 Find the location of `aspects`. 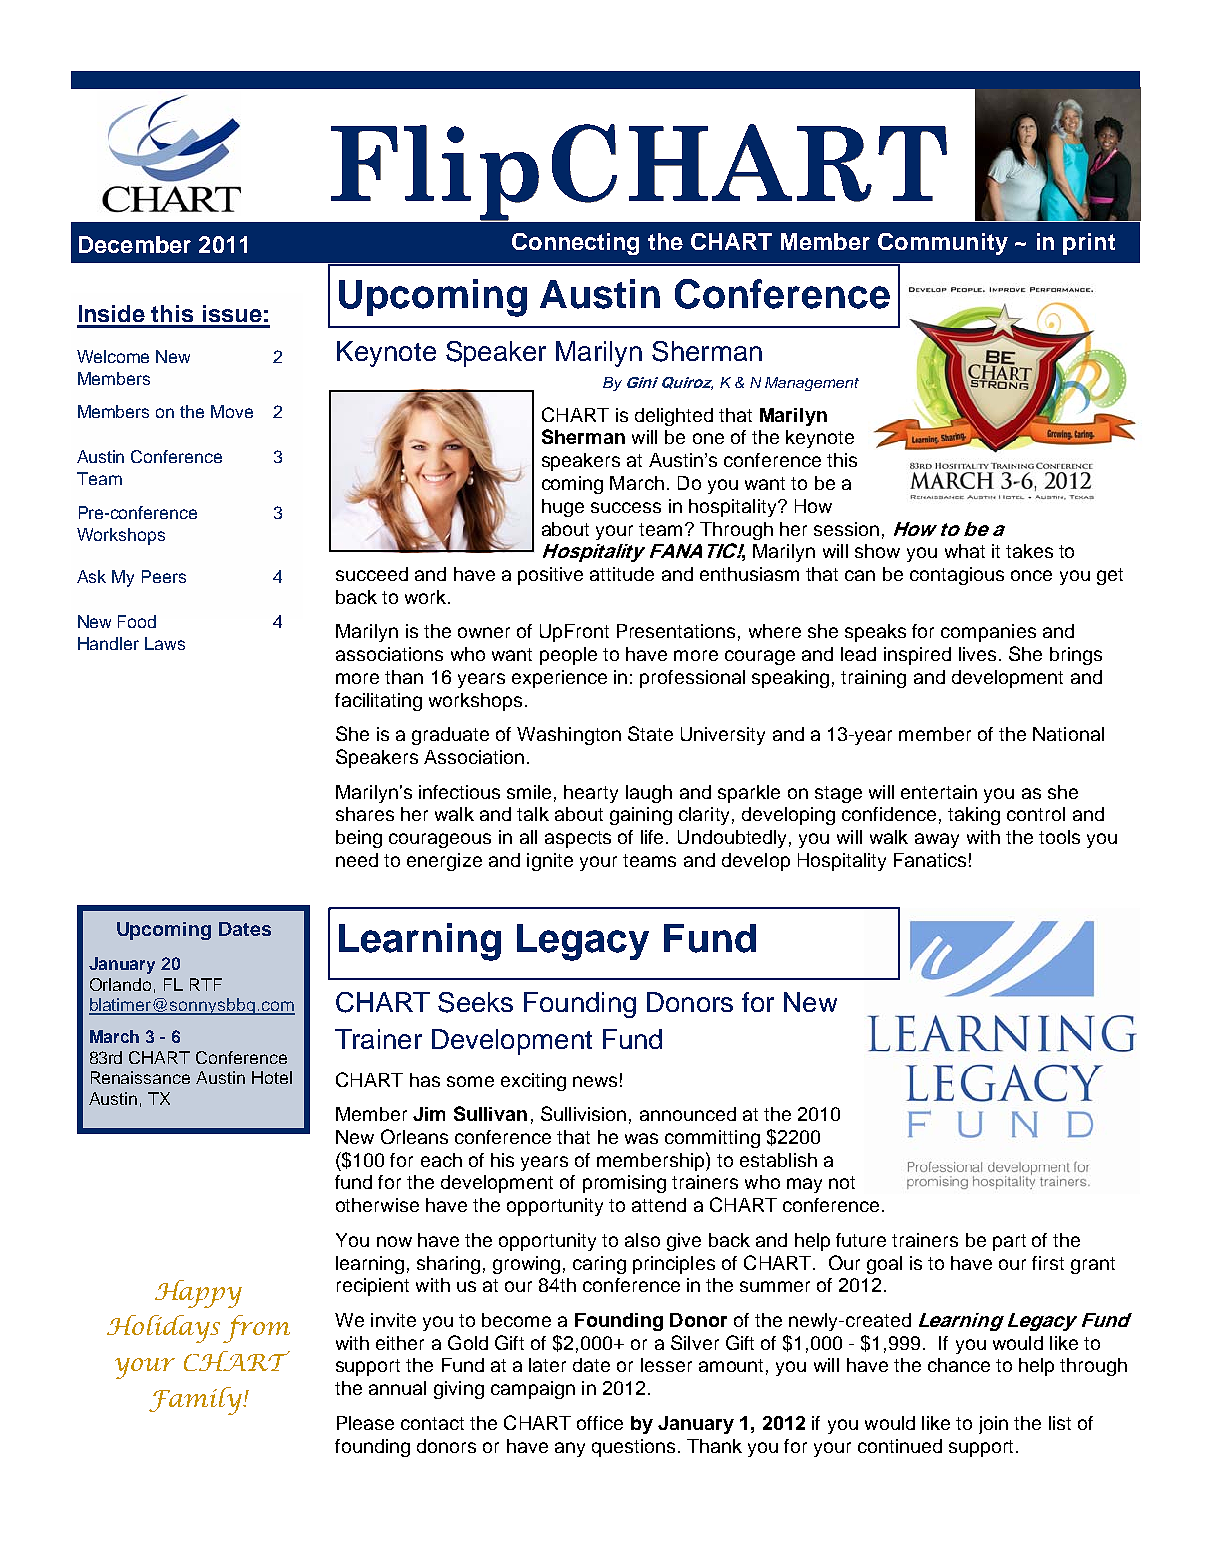

aspects is located at coordinates (578, 839).
